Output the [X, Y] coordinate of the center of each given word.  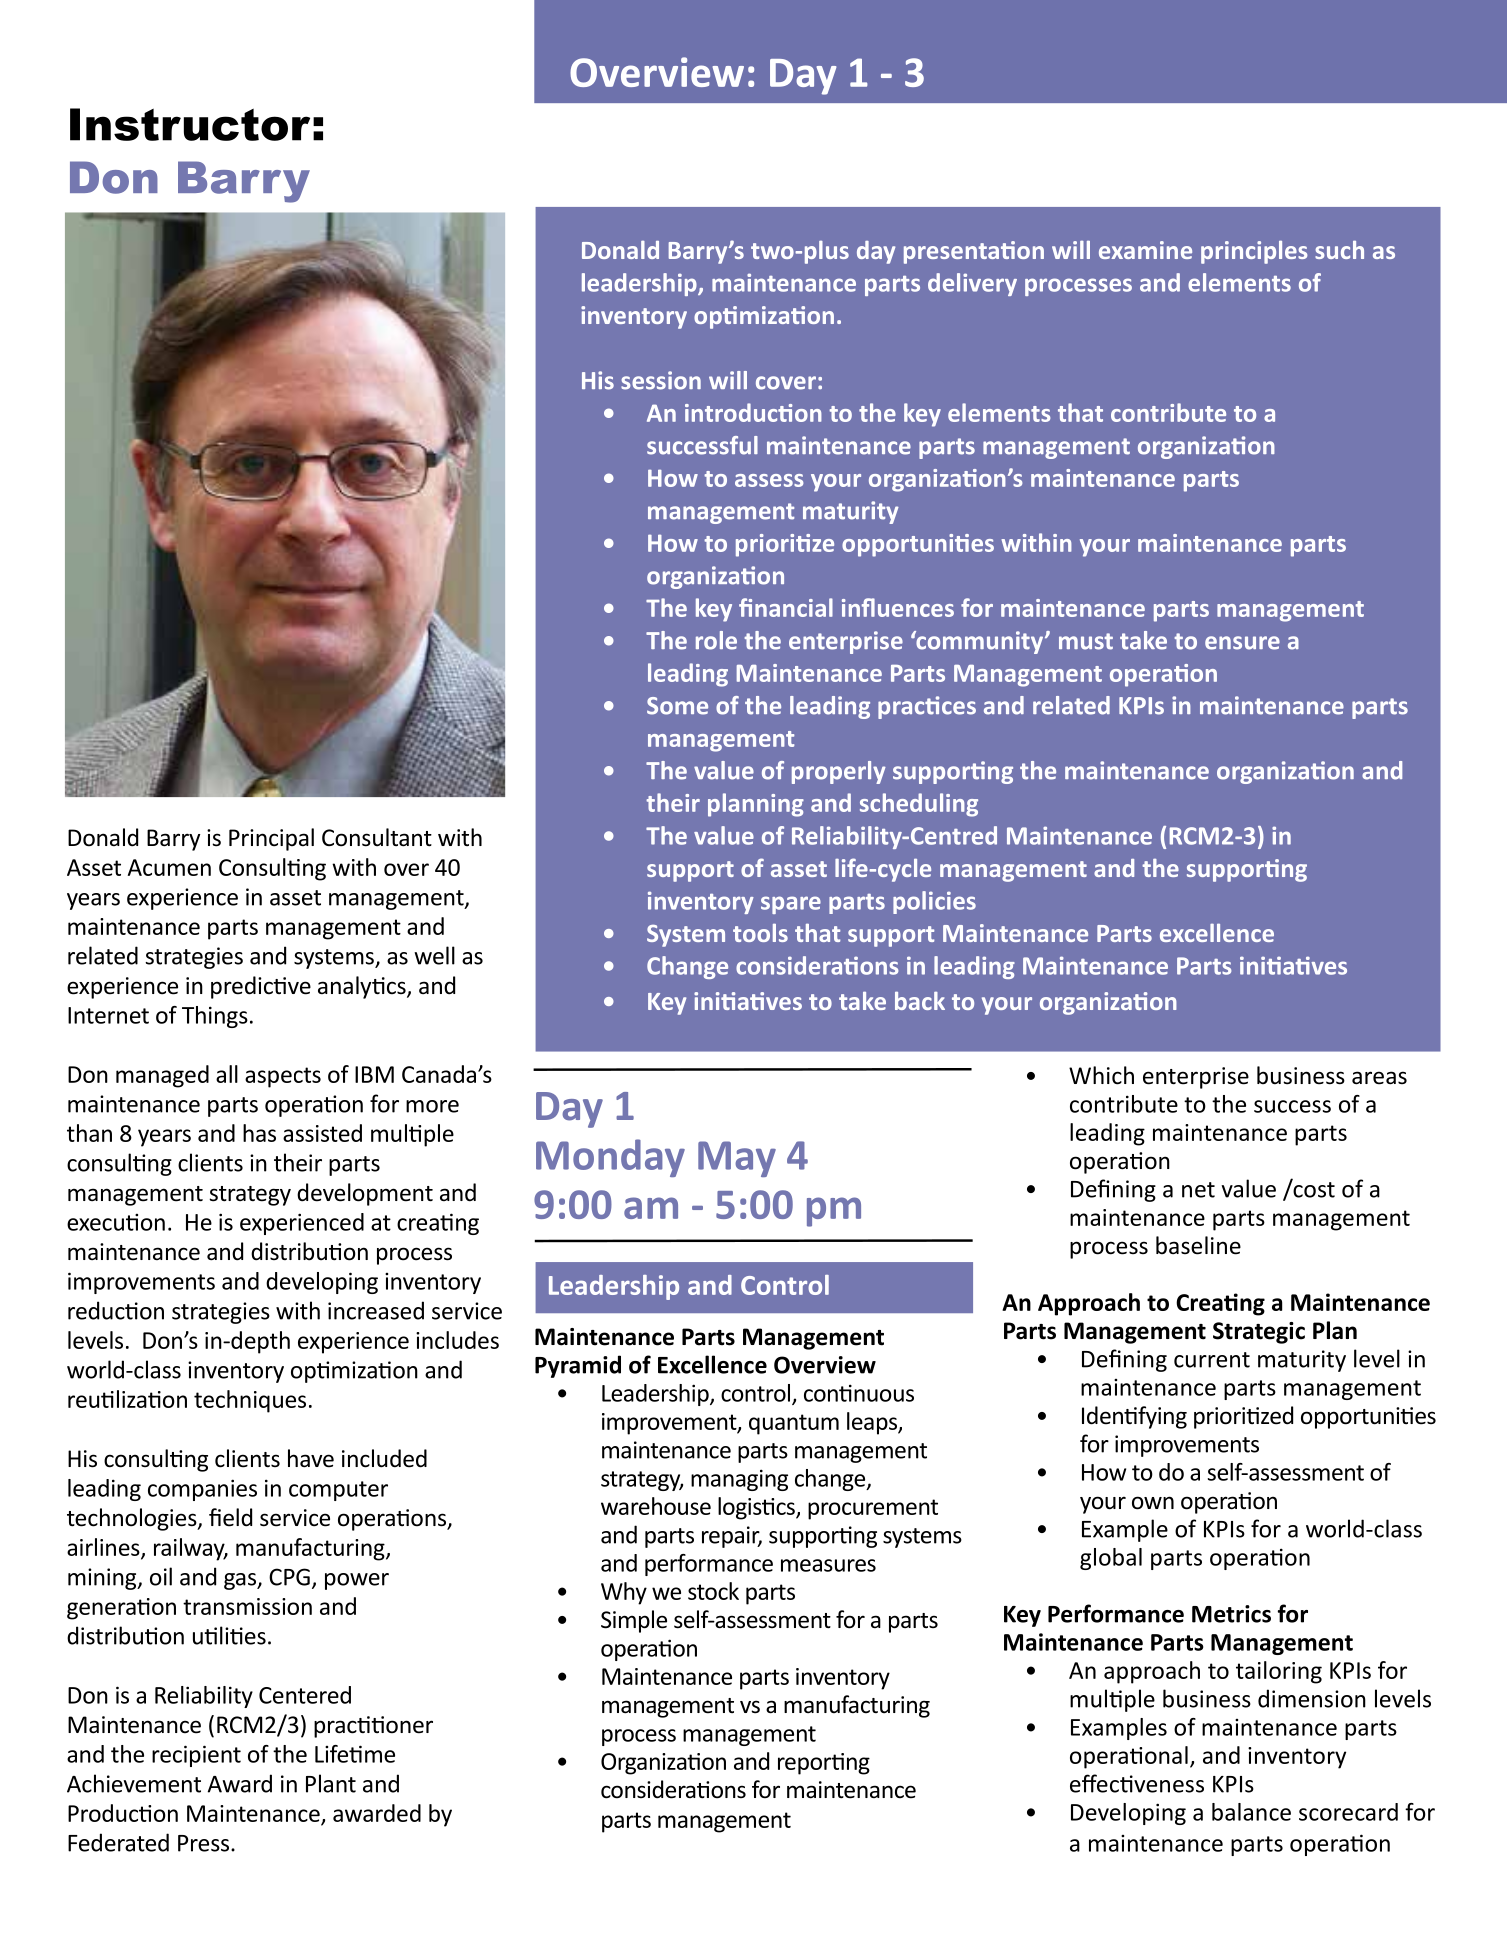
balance [1251, 1812]
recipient [196, 1756]
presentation [974, 252]
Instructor [190, 124]
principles [1254, 252]
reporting [824, 1764]
